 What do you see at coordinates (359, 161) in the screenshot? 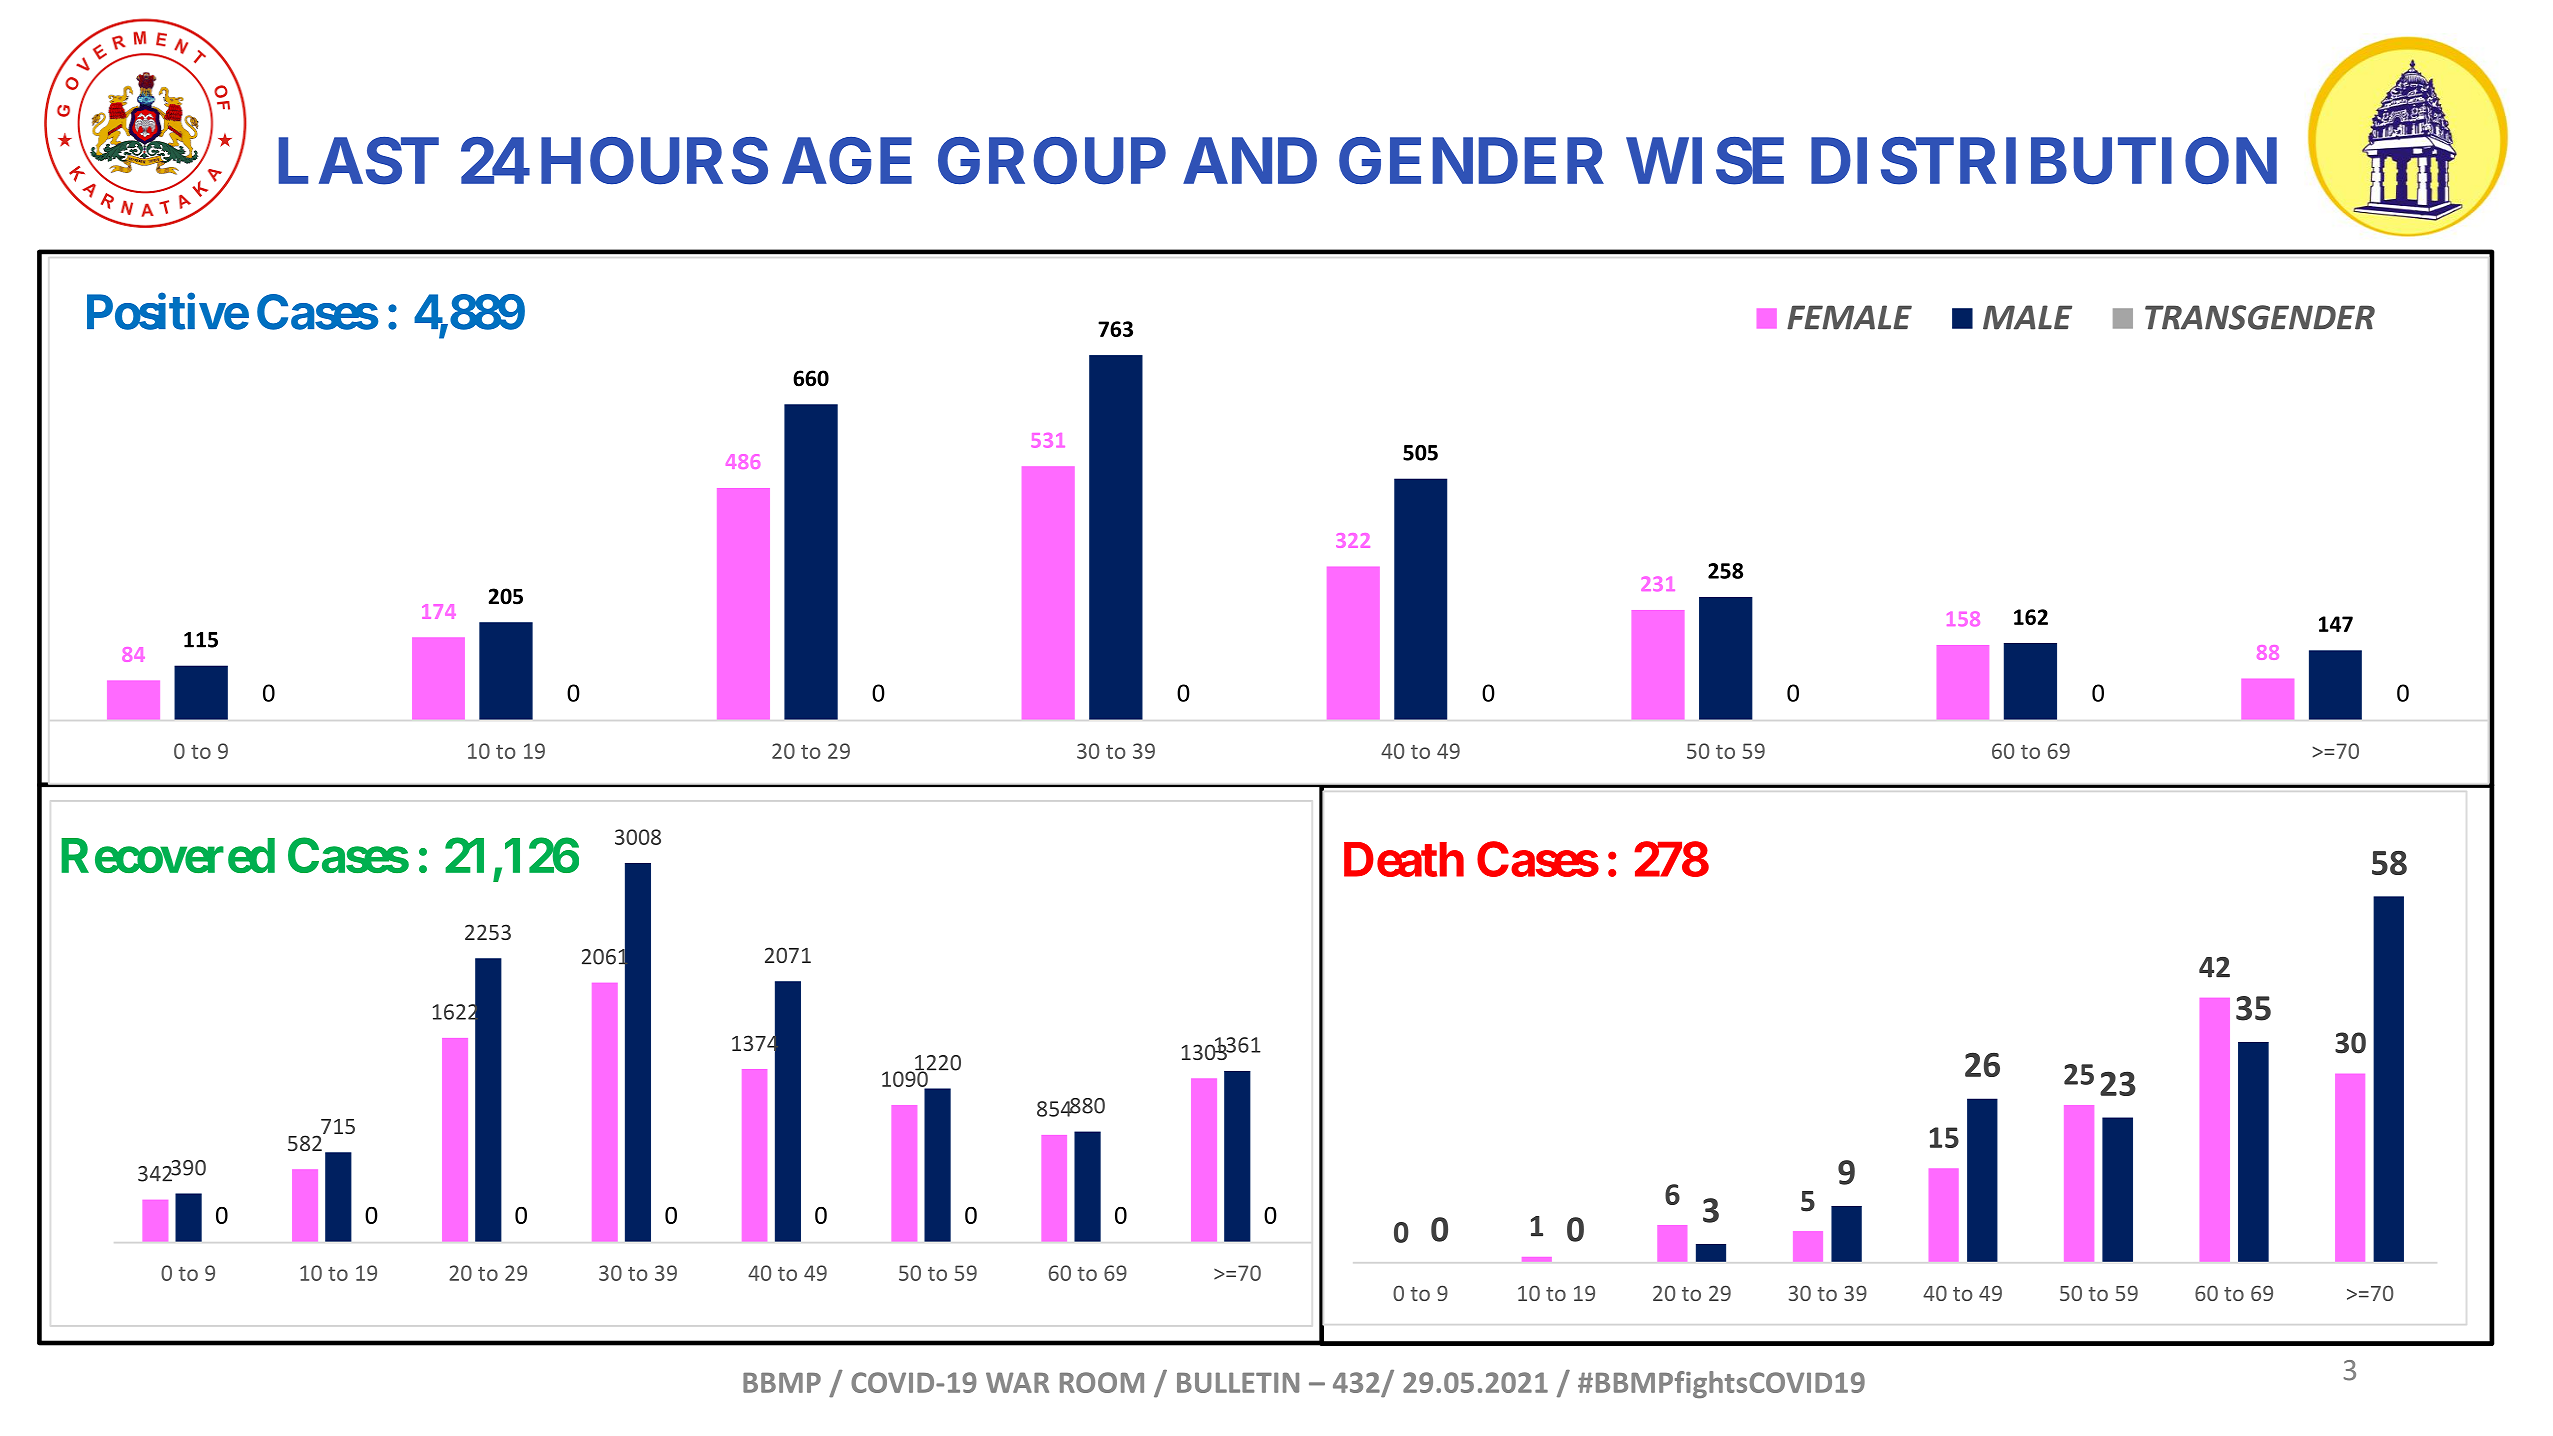
I see `LAST` at bounding box center [359, 161].
